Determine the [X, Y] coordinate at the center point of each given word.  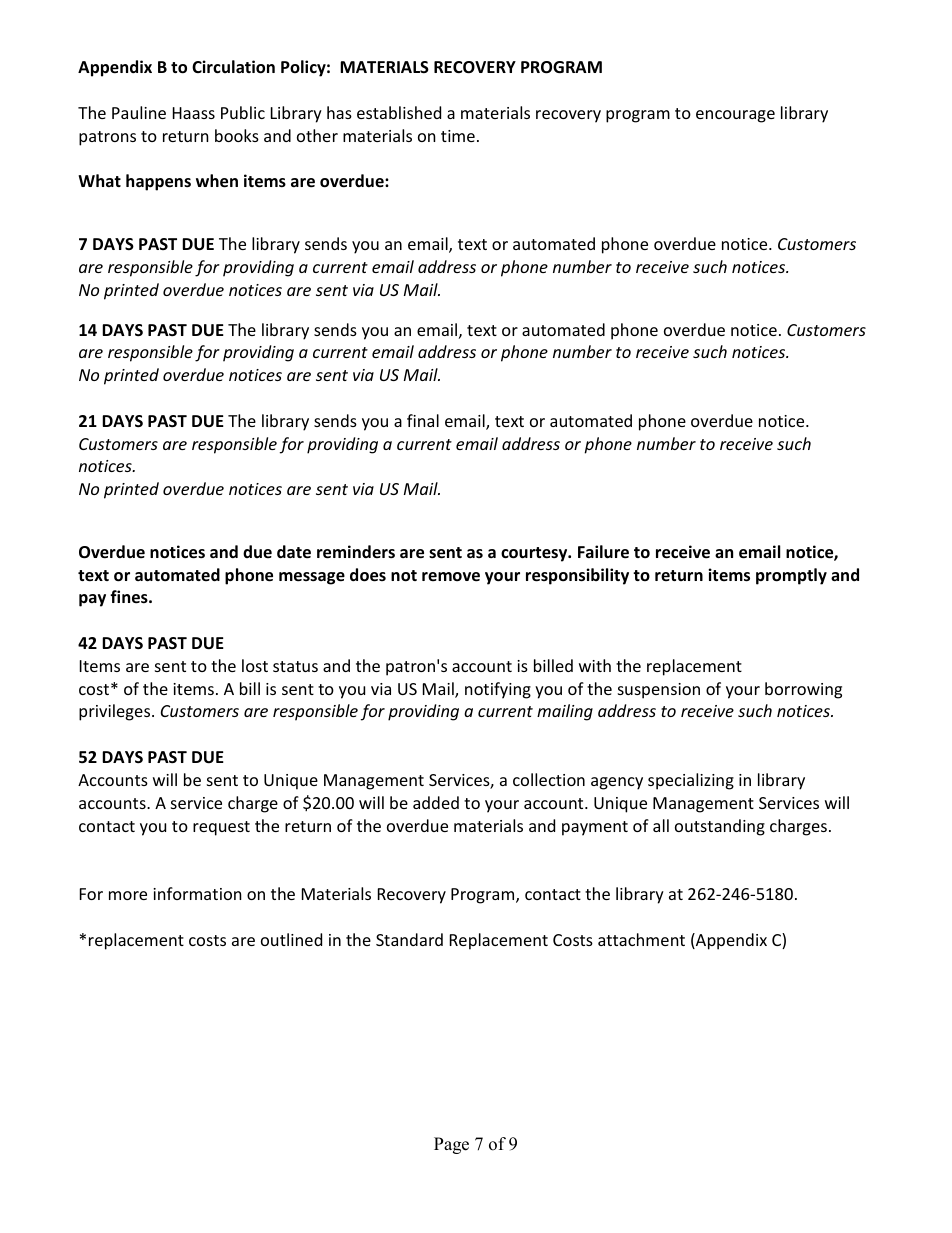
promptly [791, 576]
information [197, 893]
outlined [291, 939]
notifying [498, 690]
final [423, 420]
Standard [409, 939]
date [294, 552]
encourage [735, 116]
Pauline [139, 112]
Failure [603, 552]
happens [158, 182]
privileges [116, 712]
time [458, 136]
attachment [641, 939]
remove [451, 577]
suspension [659, 691]
